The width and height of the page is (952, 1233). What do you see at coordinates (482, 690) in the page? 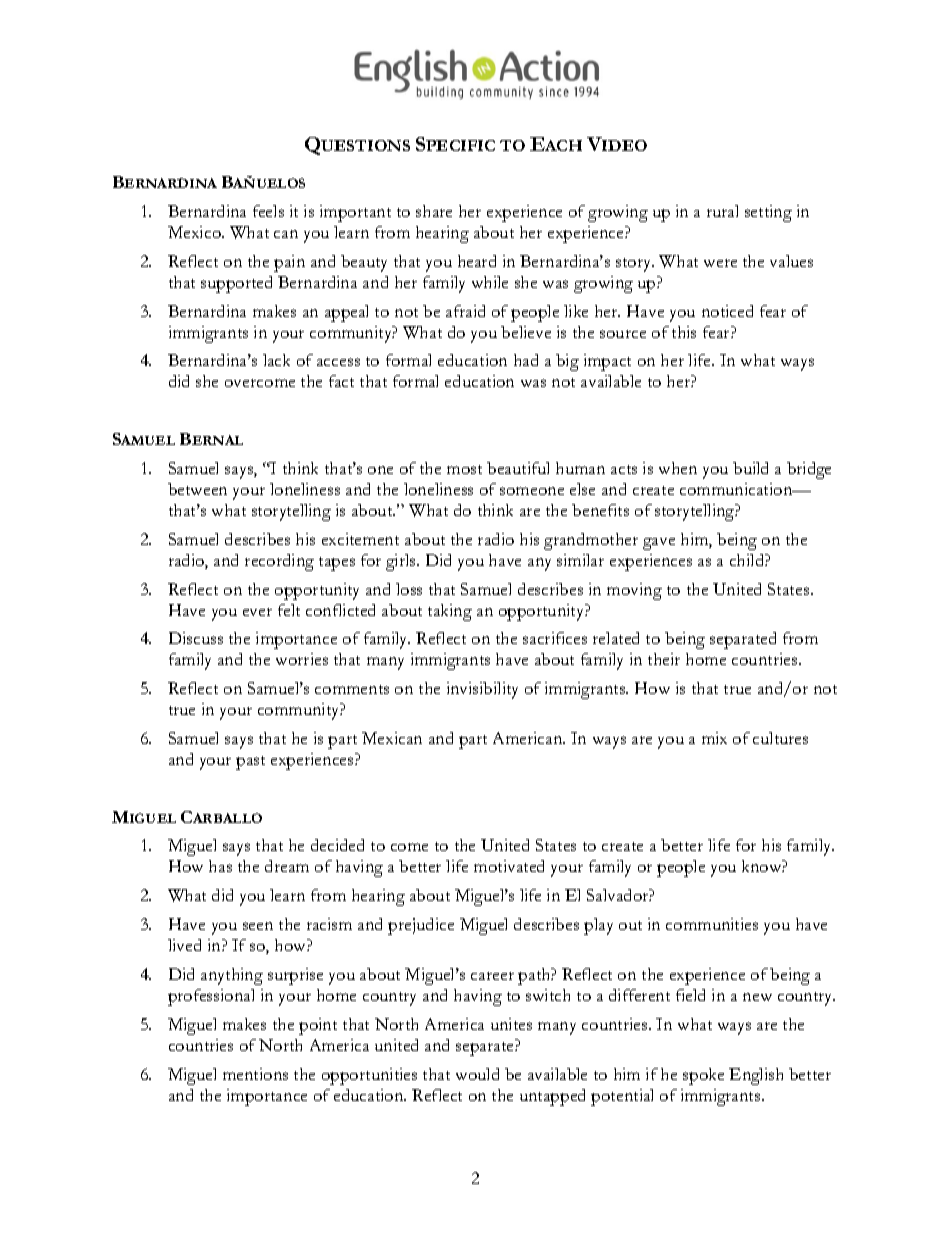
I see `invisibility` at bounding box center [482, 690].
